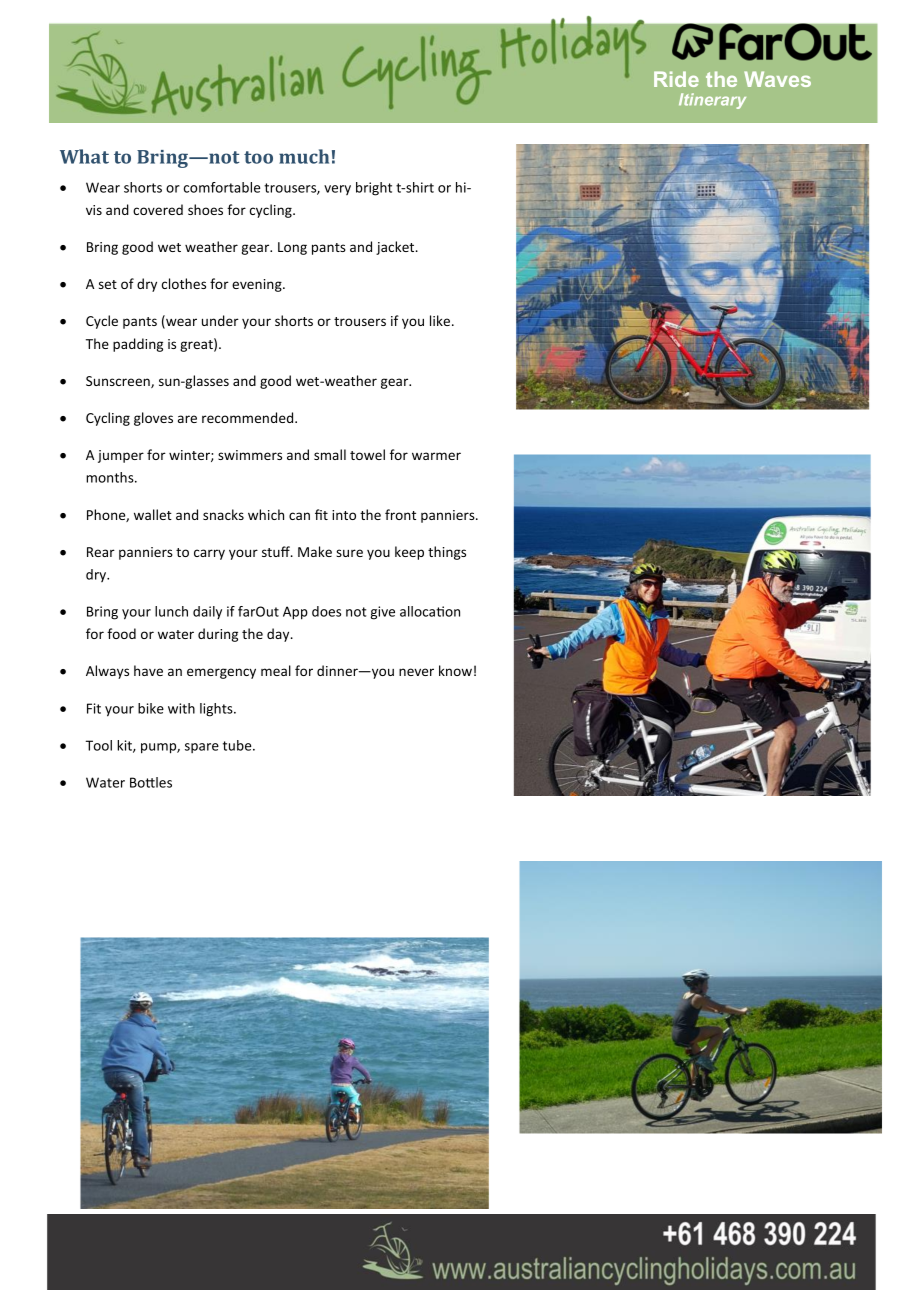 This screenshot has width=924, height=1308. I want to click on much, so click(304, 156).
